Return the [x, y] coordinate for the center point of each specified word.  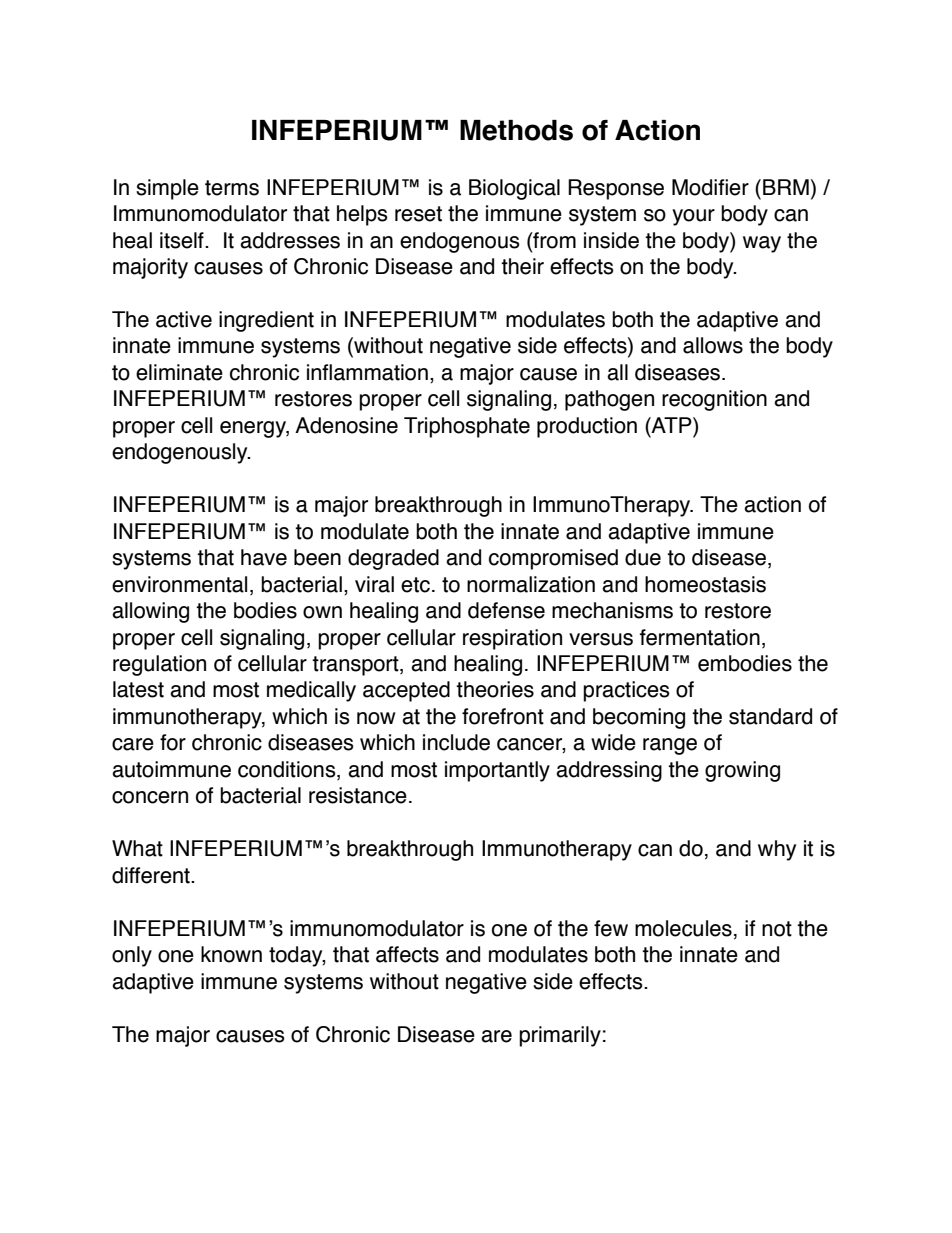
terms [232, 188]
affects [407, 954]
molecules [683, 928]
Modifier [710, 187]
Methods [516, 130]
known [231, 954]
